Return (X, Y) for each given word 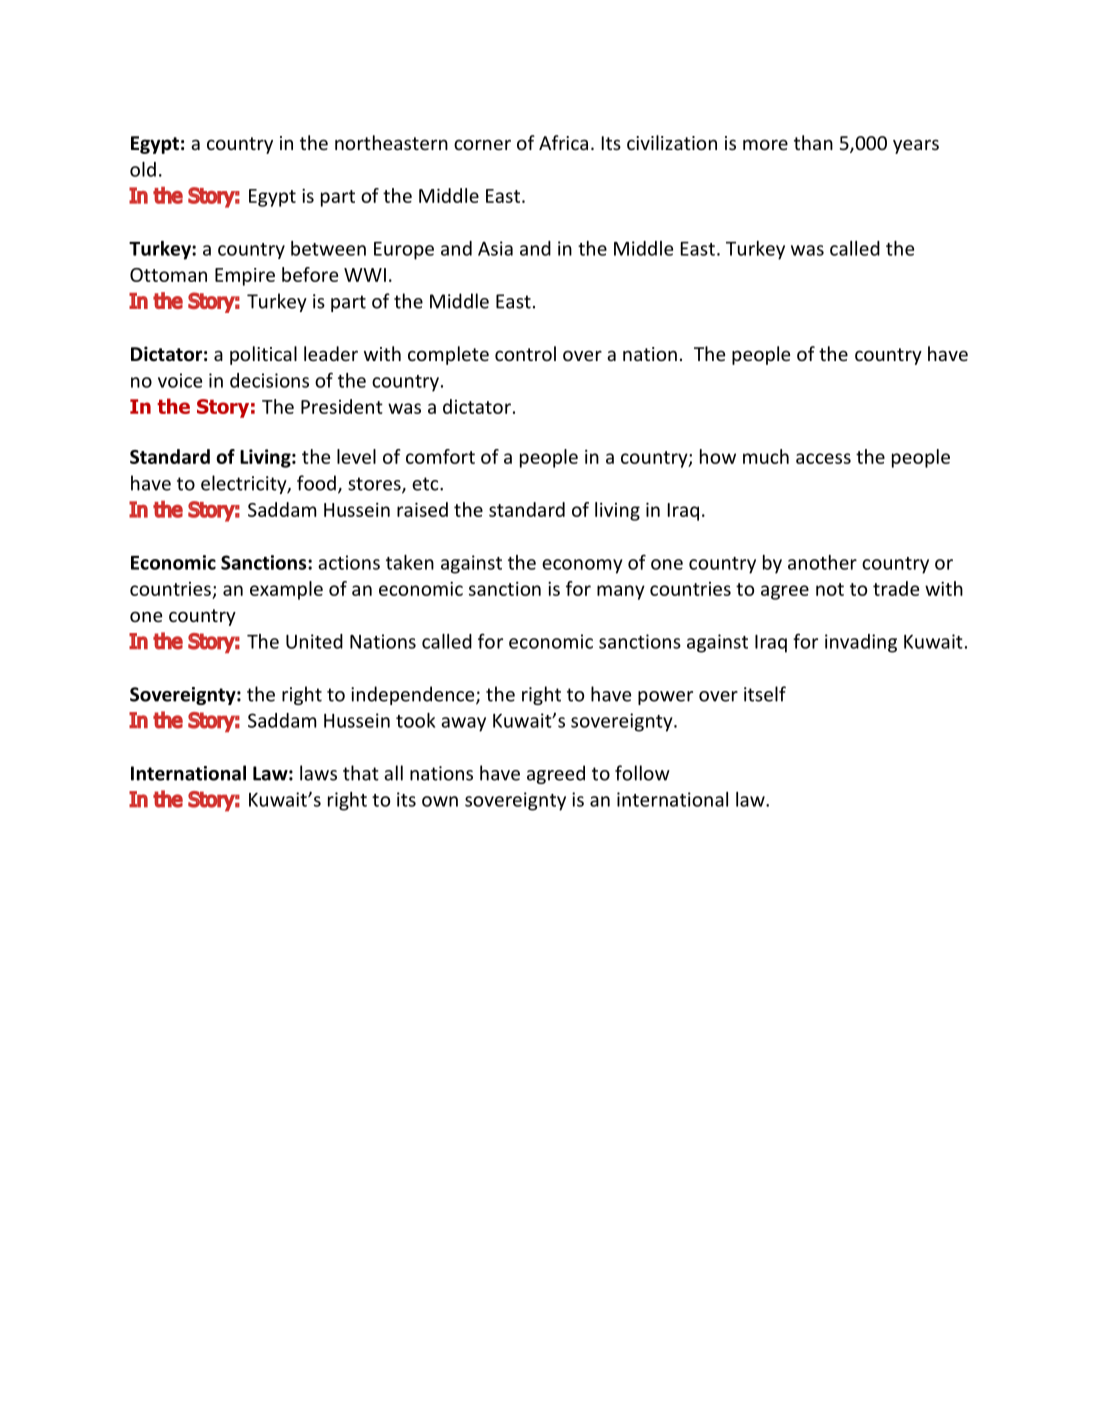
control (525, 353)
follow (642, 773)
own (440, 801)
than (813, 142)
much (766, 456)
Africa (563, 142)
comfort (440, 456)
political (263, 355)
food (316, 483)
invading (861, 643)
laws (318, 773)
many (621, 592)
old (143, 169)
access (823, 458)
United (314, 641)
